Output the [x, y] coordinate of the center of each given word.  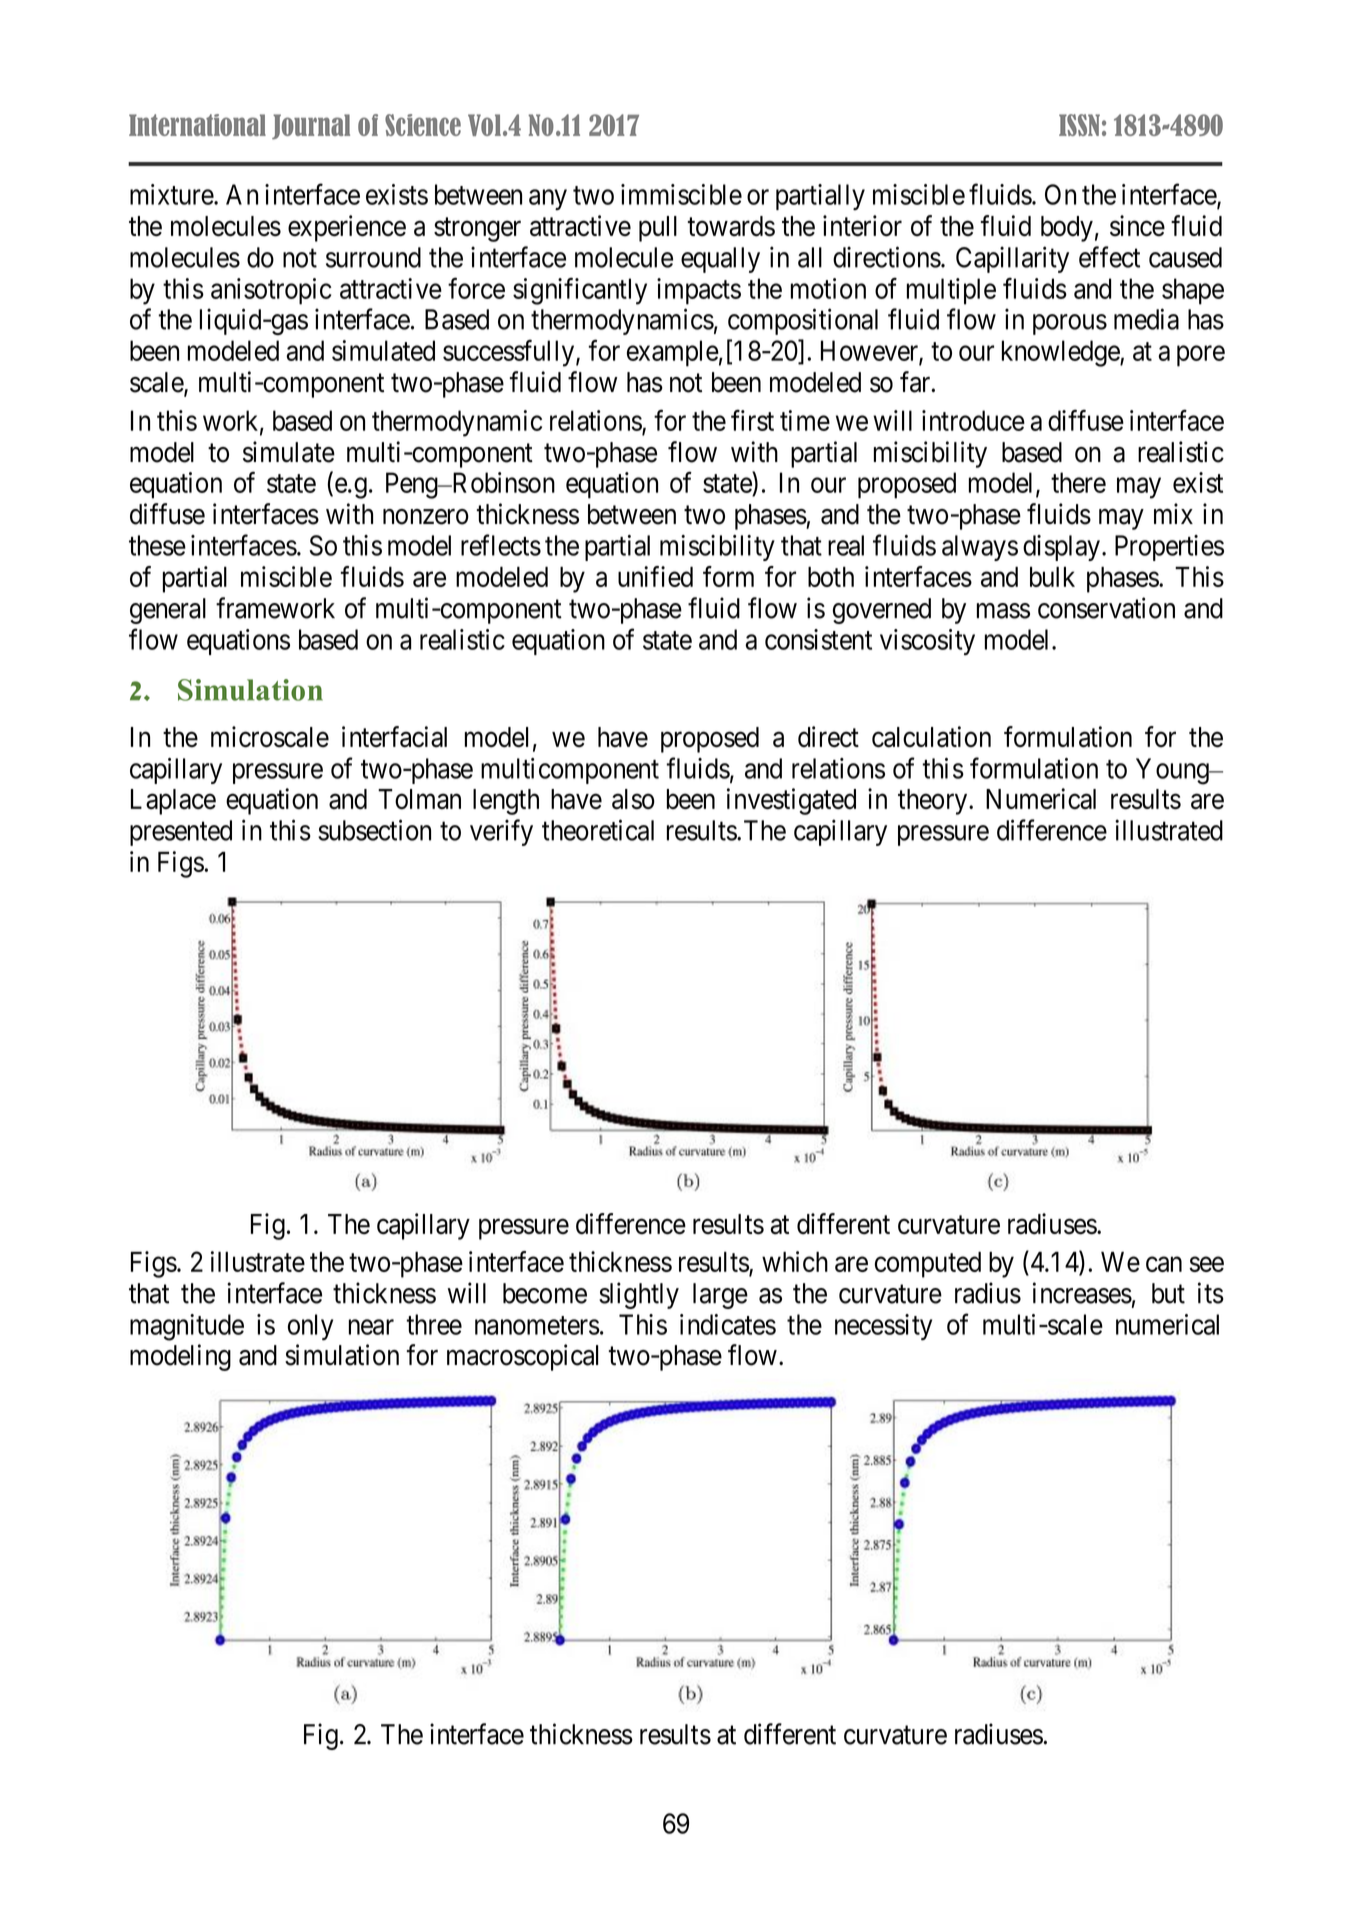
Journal [311, 126]
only [310, 1327]
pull [658, 229]
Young [1173, 771]
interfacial [394, 737]
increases [1082, 1293]
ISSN [1079, 125]
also [633, 799]
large [720, 1296]
